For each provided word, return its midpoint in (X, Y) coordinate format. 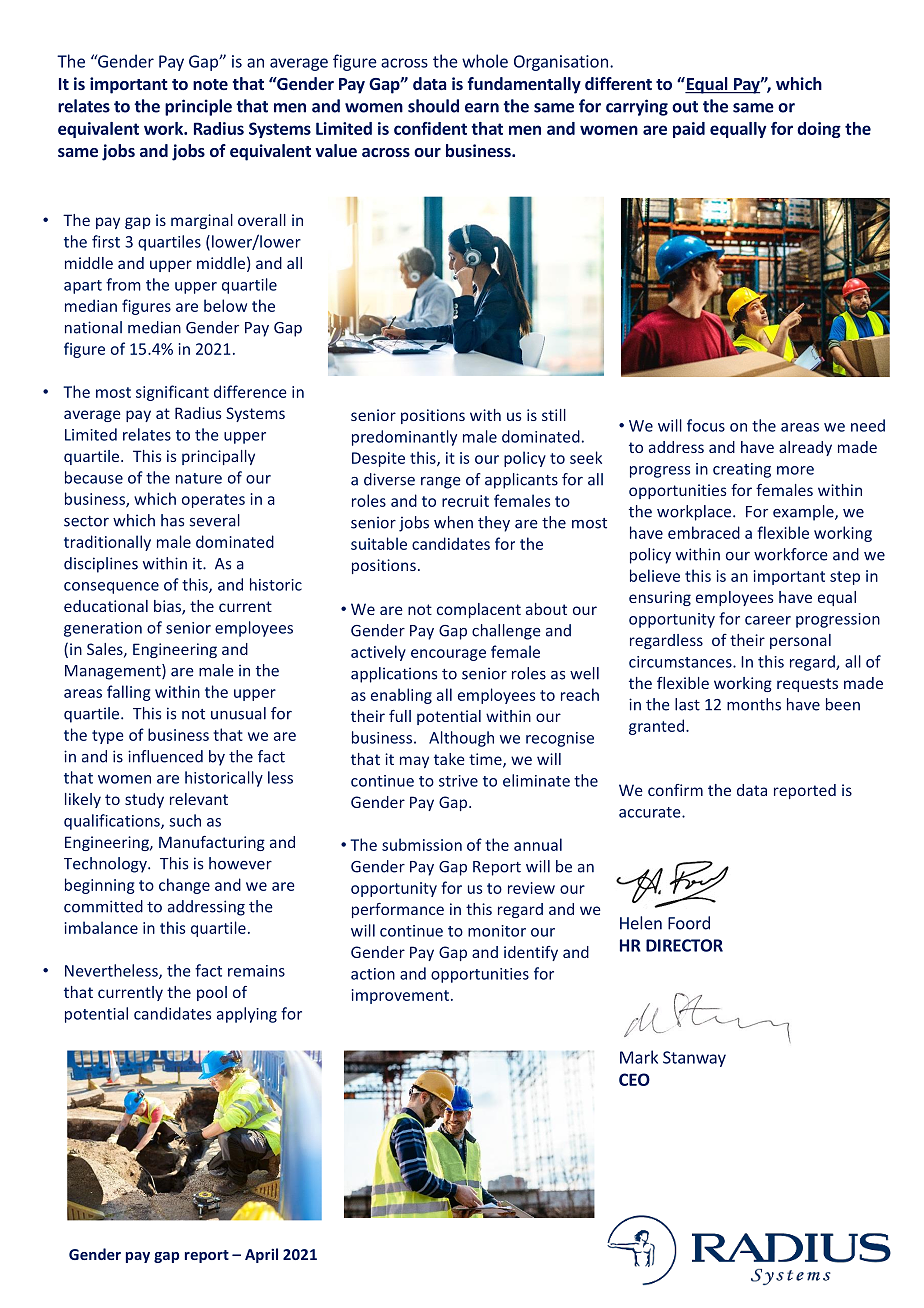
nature (199, 478)
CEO (634, 1079)
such (185, 820)
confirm (675, 790)
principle (198, 107)
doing (819, 130)
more (795, 470)
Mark (639, 1057)
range (441, 483)
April (261, 1255)
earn (482, 108)
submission (422, 844)
